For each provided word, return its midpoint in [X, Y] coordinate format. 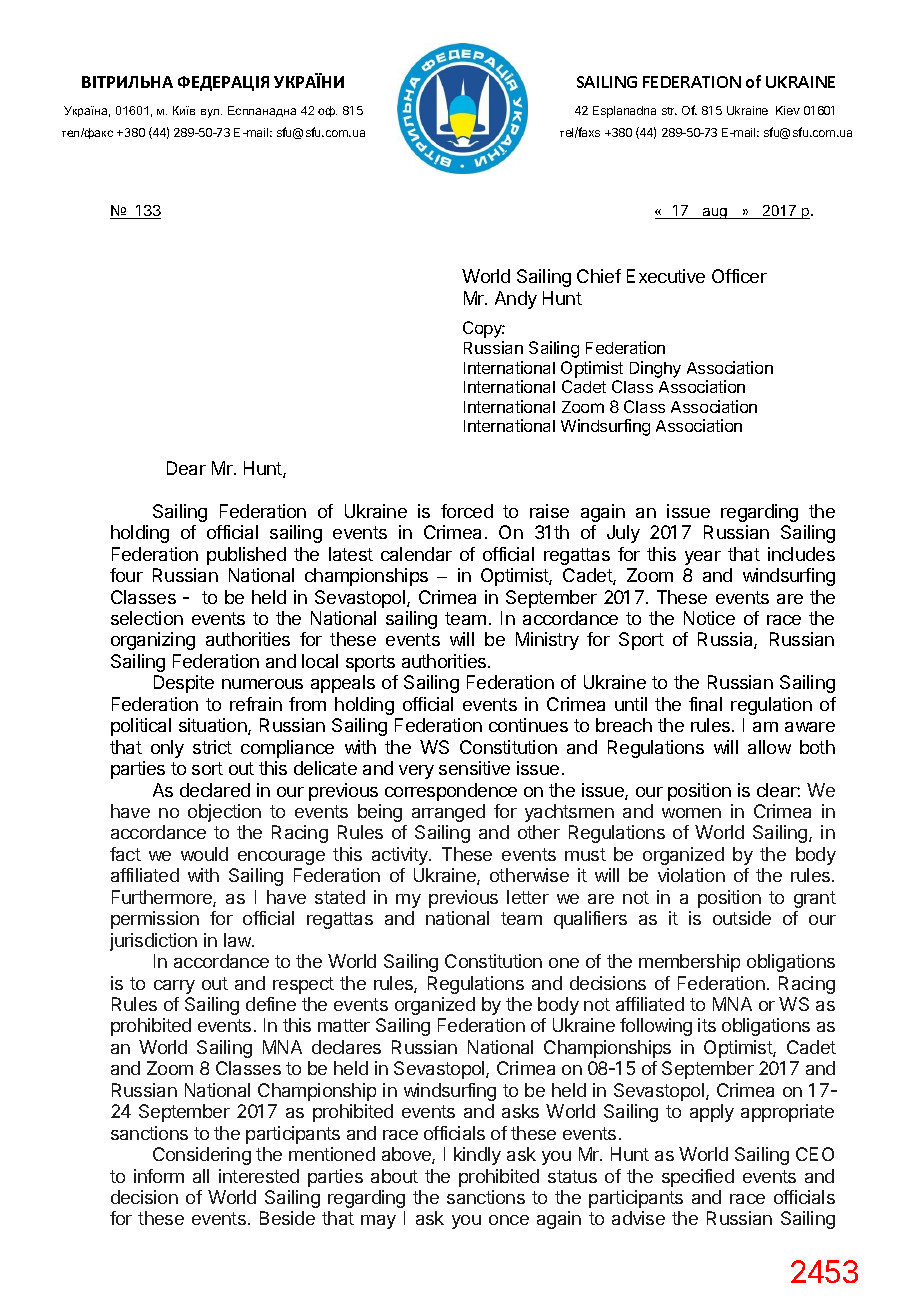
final [705, 704]
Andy [516, 300]
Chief [599, 276]
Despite [184, 684]
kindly [477, 1156]
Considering [202, 1156]
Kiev [788, 110]
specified [698, 1178]
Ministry [547, 641]
